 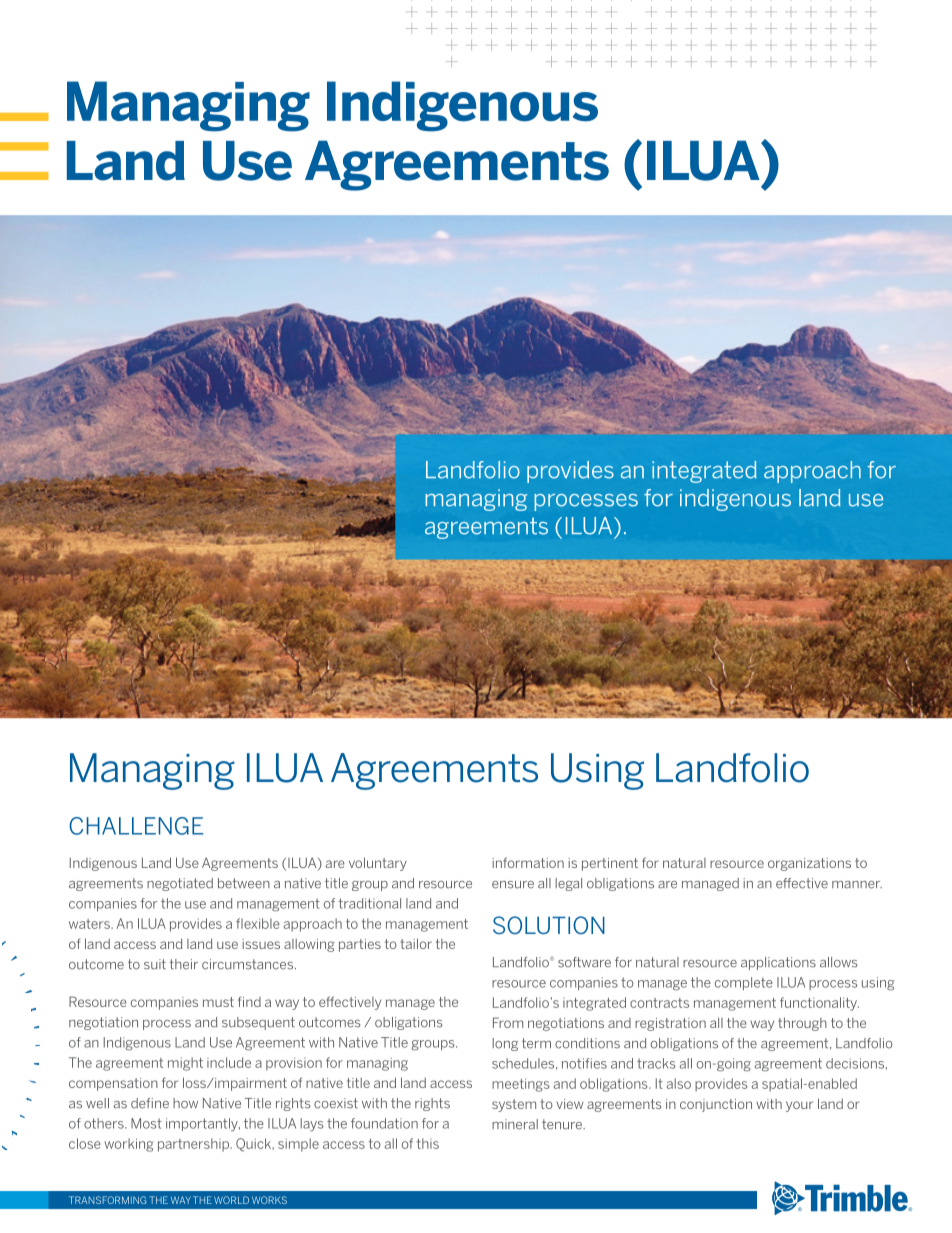 What do you see at coordinates (799, 1106) in the document?
I see `your` at bounding box center [799, 1106].
